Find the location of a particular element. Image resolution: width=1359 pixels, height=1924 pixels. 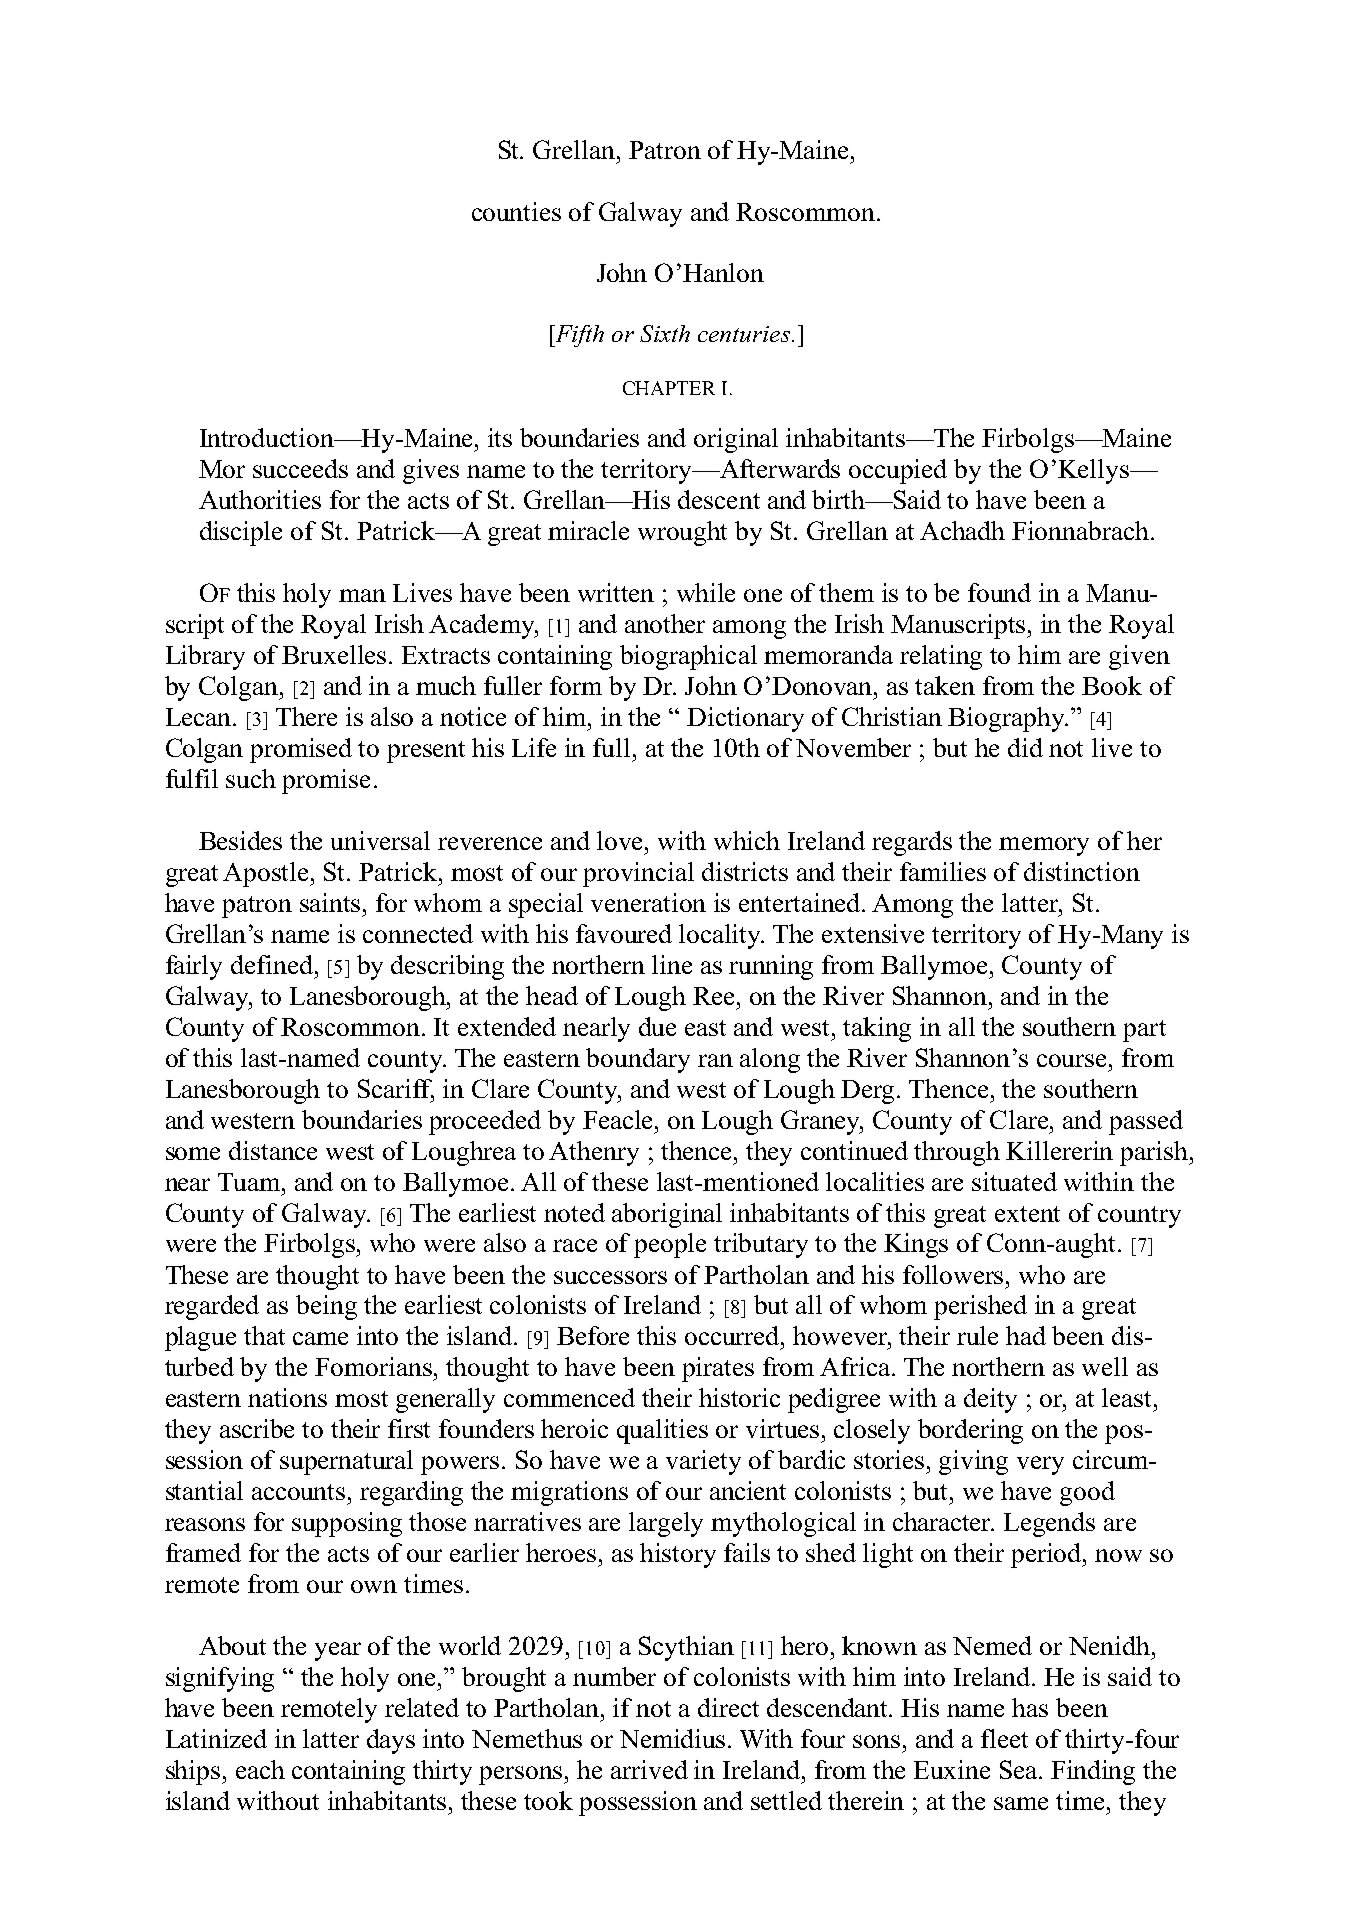

occupied is located at coordinates (898, 471).
